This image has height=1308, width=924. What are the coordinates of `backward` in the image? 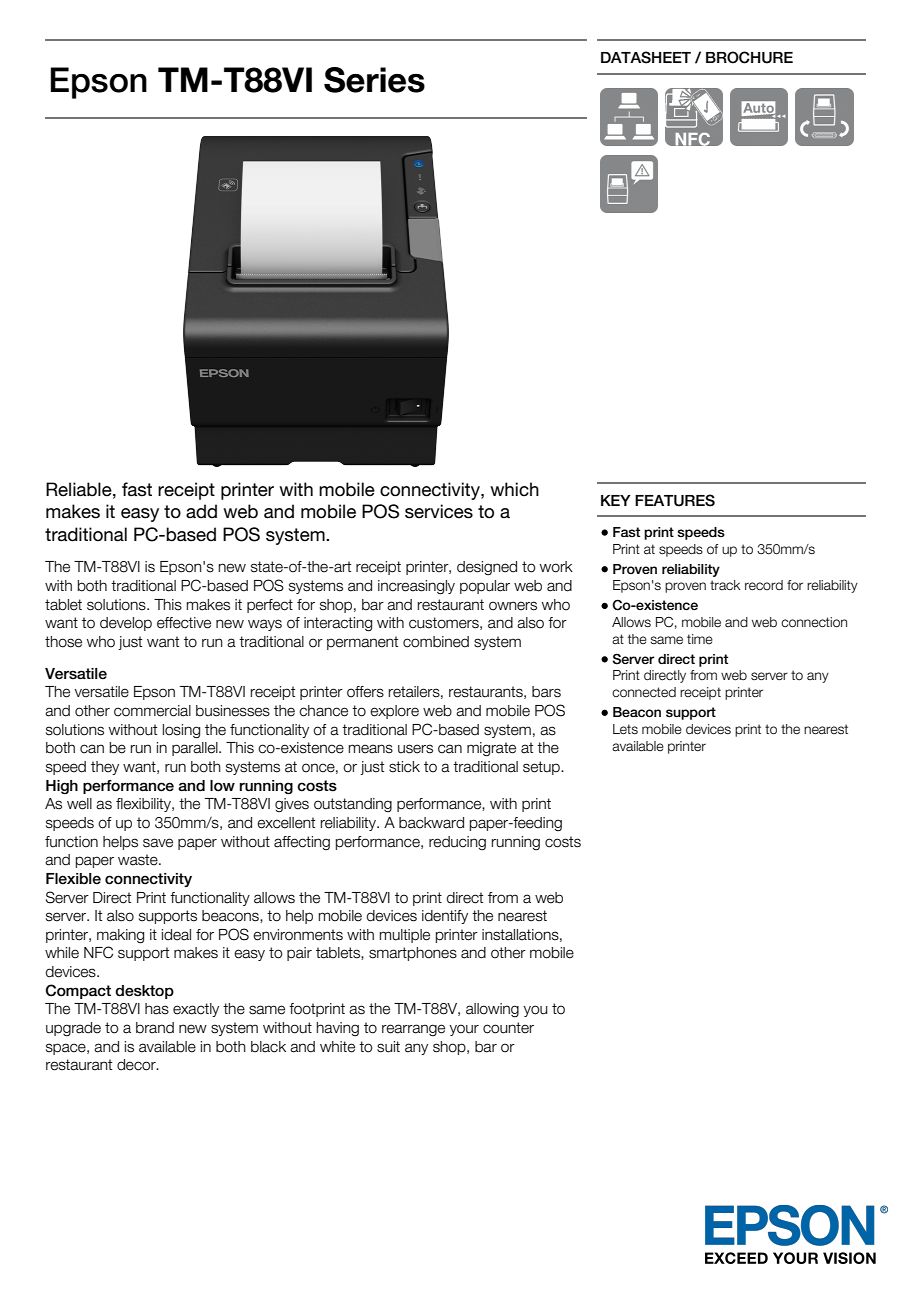 It's located at (431, 823).
